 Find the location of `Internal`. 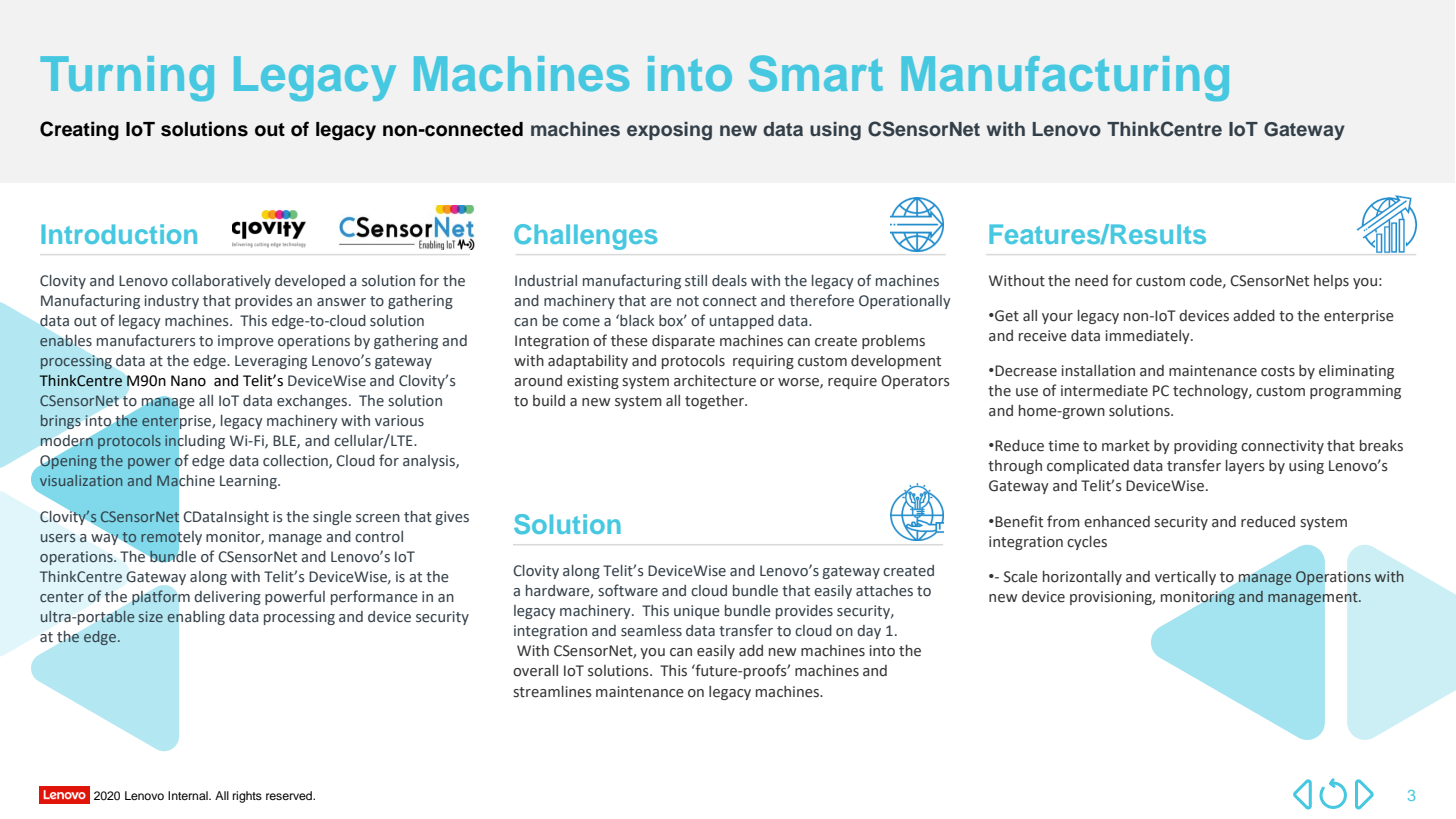

Internal is located at coordinates (189, 795).
